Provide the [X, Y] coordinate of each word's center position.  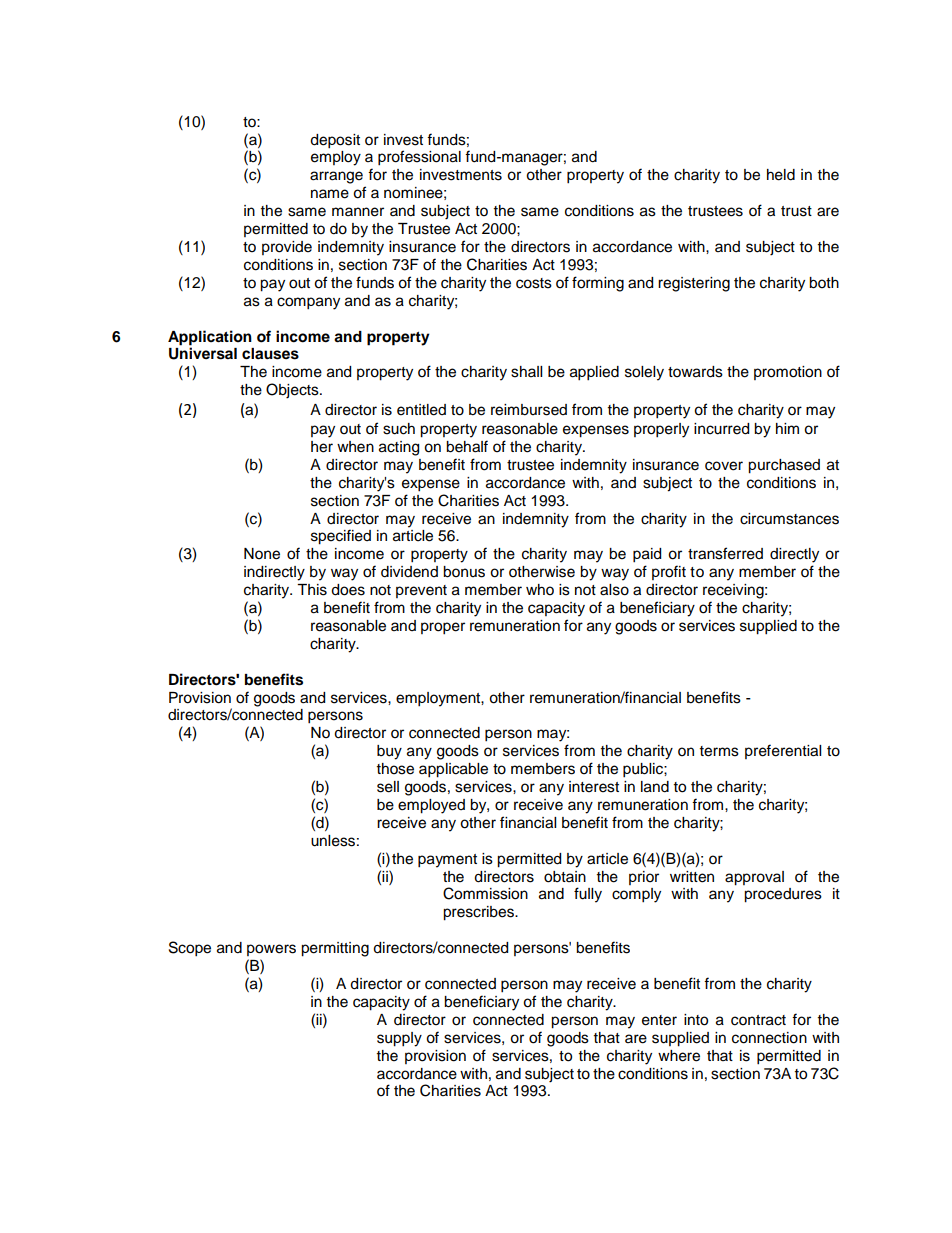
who [540, 590]
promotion [788, 373]
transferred [725, 553]
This [312, 590]
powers [271, 950]
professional [419, 158]
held [781, 175]
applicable [453, 770]
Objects [293, 391]
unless [333, 841]
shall [526, 372]
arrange [336, 177]
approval [754, 878]
